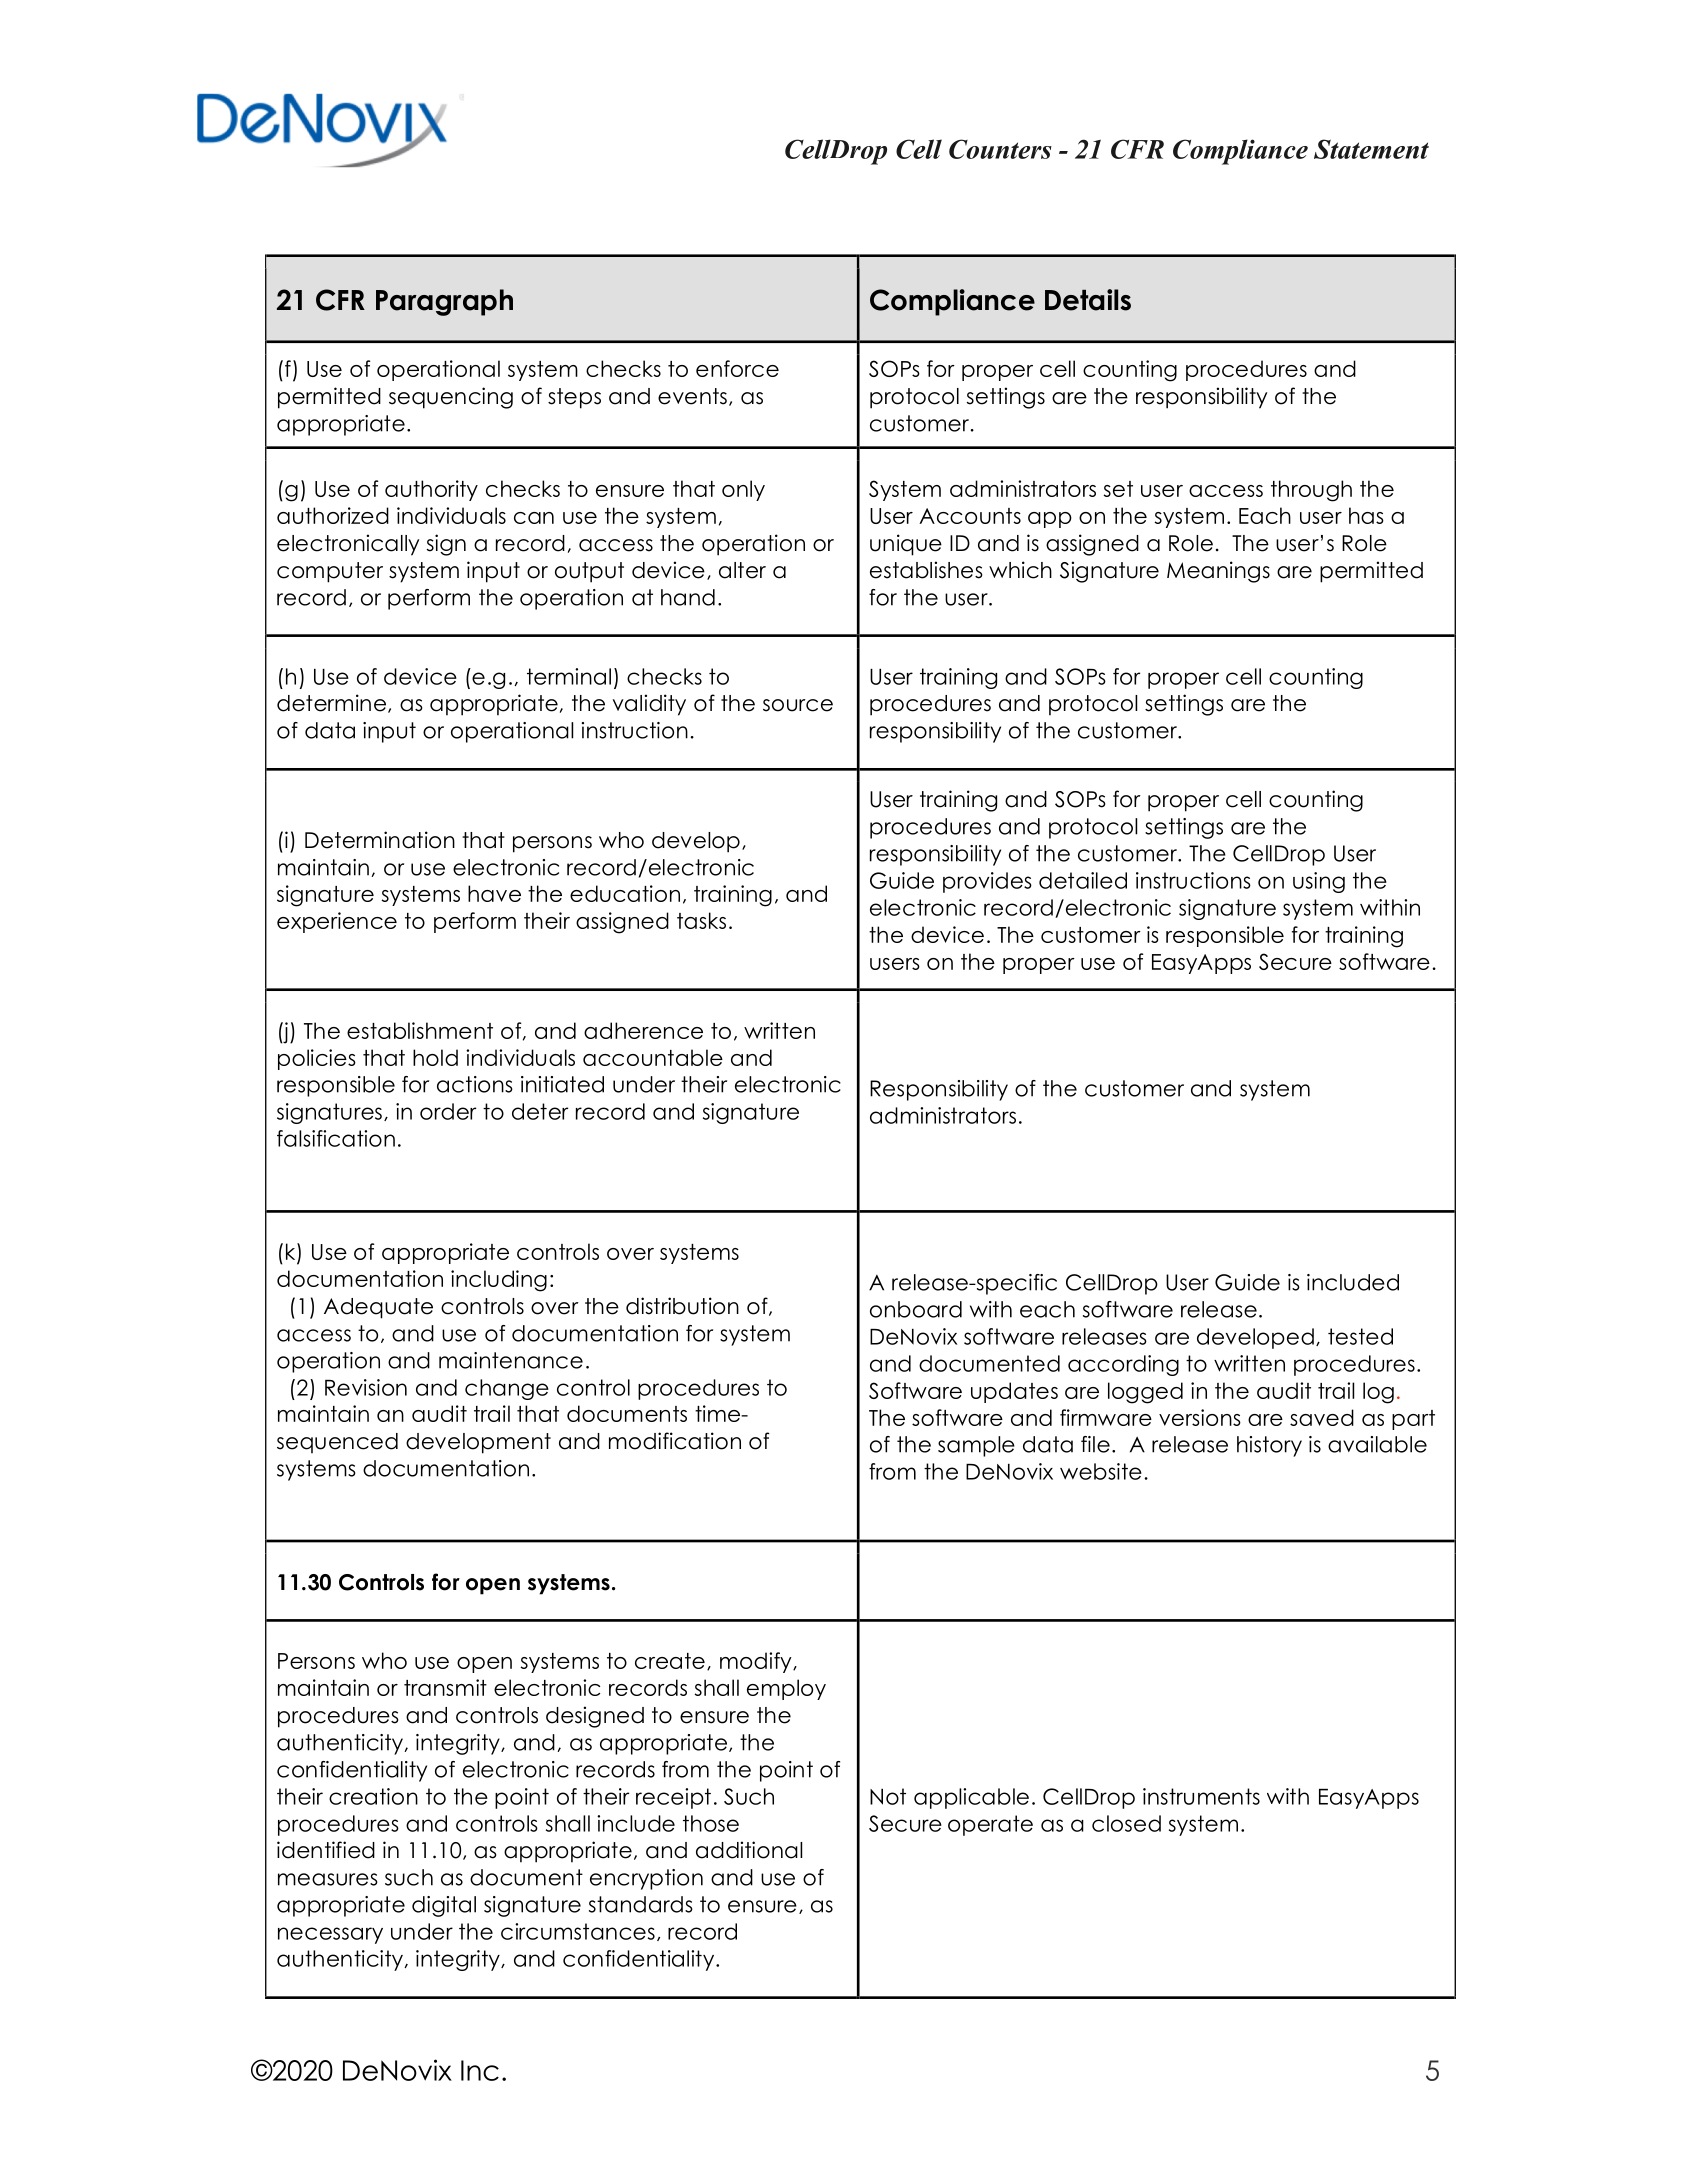 This image has width=1688, height=2184. Describe the element at coordinates (1000, 149) in the image. I see `Counters` at that location.
